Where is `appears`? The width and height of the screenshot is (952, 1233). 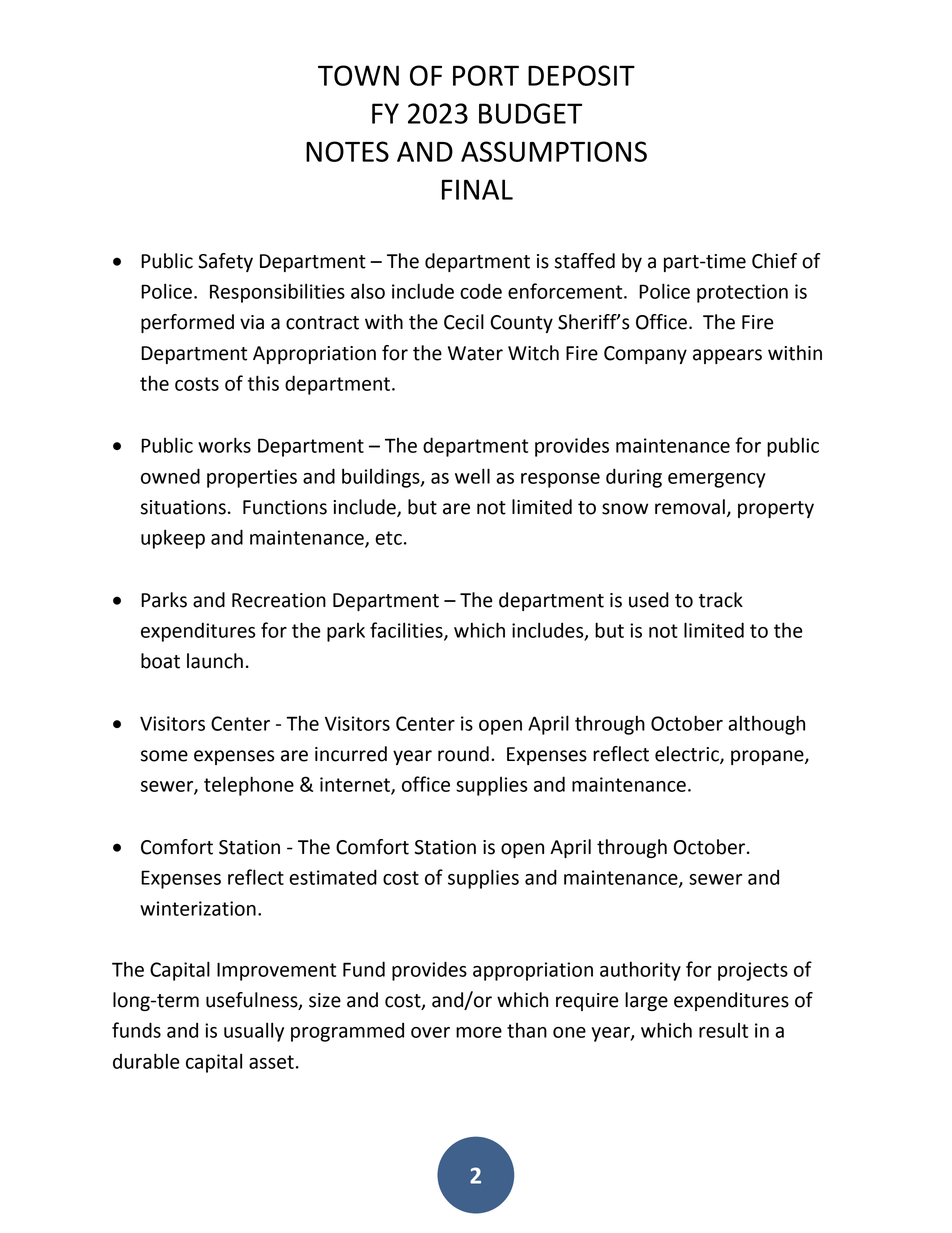 appears is located at coordinates (727, 356).
